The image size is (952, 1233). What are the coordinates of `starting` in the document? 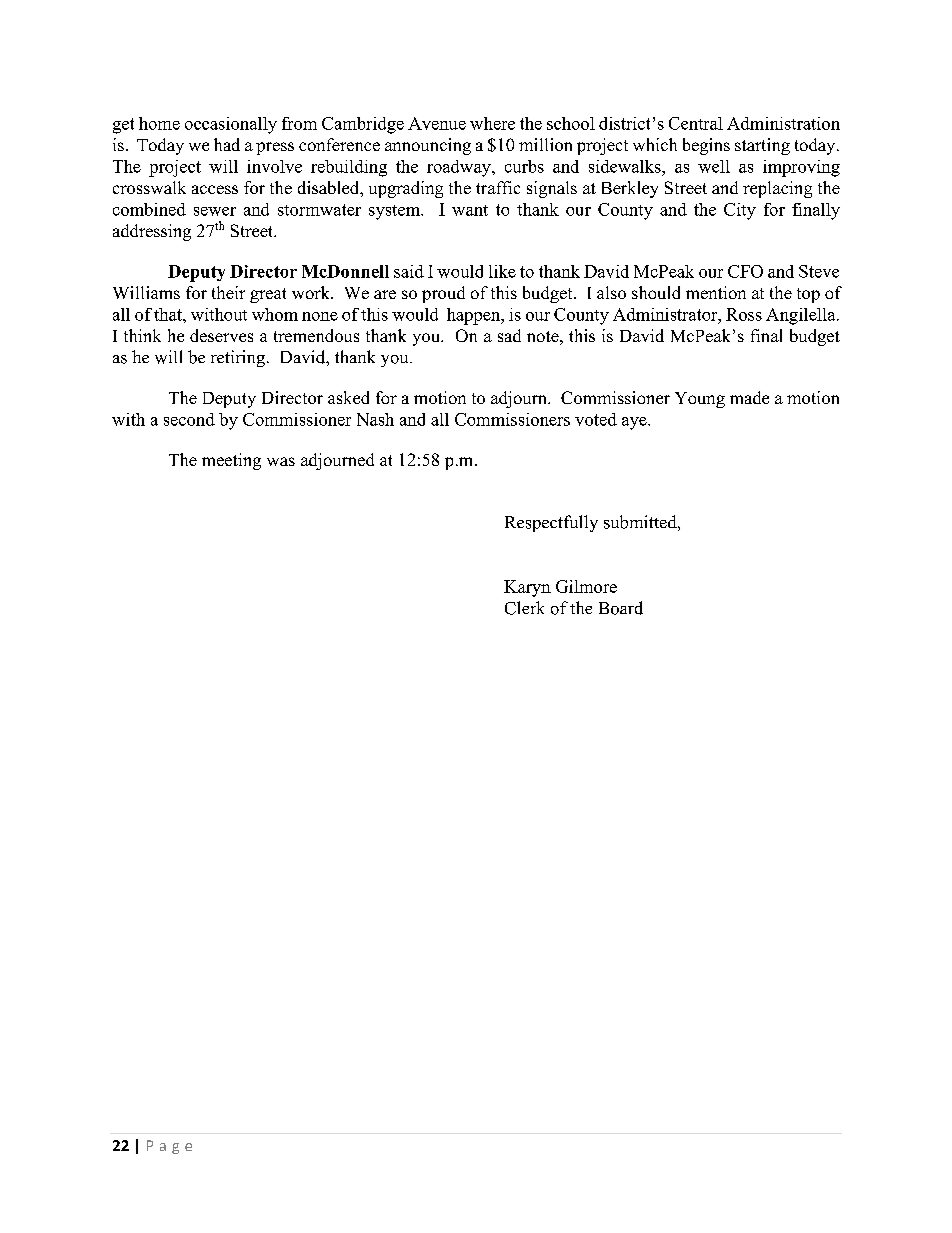 It's located at (762, 146).
